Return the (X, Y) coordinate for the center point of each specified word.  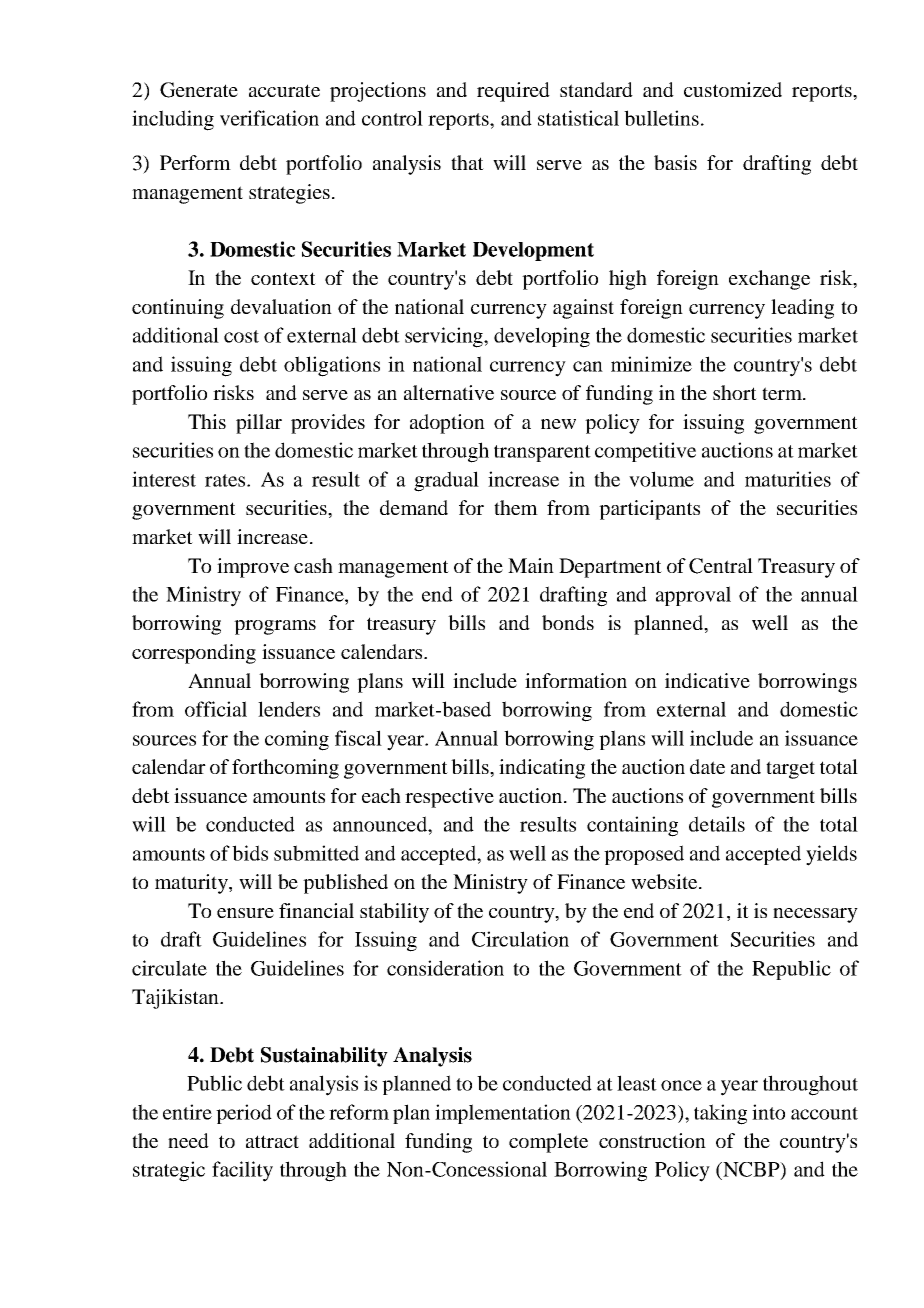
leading (802, 309)
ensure (245, 913)
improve (253, 568)
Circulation (520, 939)
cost (241, 336)
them (516, 507)
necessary (815, 915)
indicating (542, 769)
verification (269, 118)
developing (542, 337)
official (216, 709)
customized (733, 89)
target (790, 770)
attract (272, 1141)
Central (721, 566)
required (513, 92)
